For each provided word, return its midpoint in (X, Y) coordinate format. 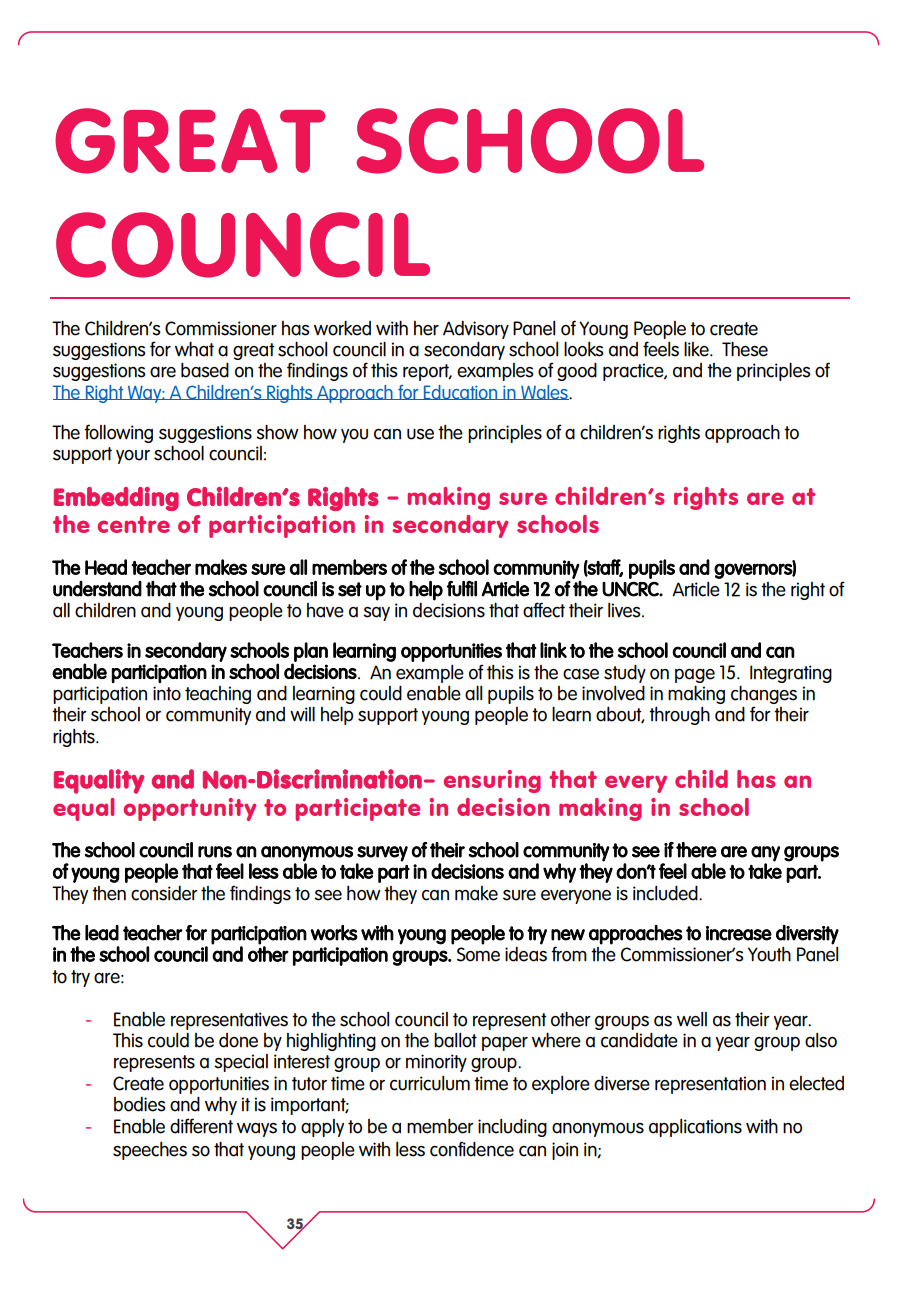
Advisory (476, 329)
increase (739, 933)
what (194, 349)
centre (133, 524)
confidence (472, 1149)
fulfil (462, 589)
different (201, 1126)
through (679, 716)
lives (625, 610)
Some (478, 954)
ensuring (492, 781)
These (745, 349)
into (167, 693)
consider (164, 893)
